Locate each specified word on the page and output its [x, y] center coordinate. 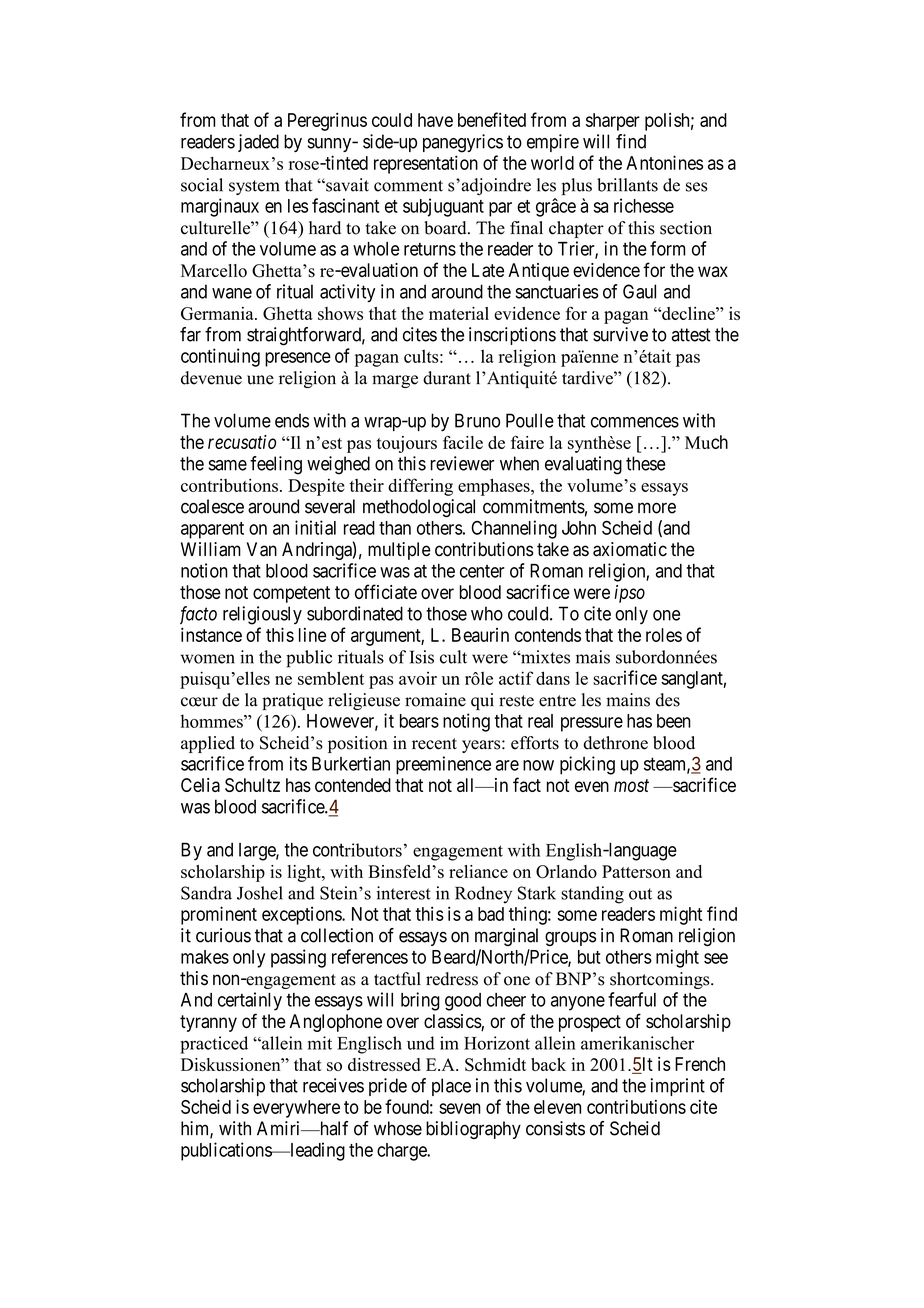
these [646, 463]
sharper [613, 122]
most [631, 785]
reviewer [462, 463]
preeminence [443, 765]
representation [426, 164]
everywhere [296, 1109]
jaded [258, 143]
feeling [276, 465]
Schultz [252, 785]
